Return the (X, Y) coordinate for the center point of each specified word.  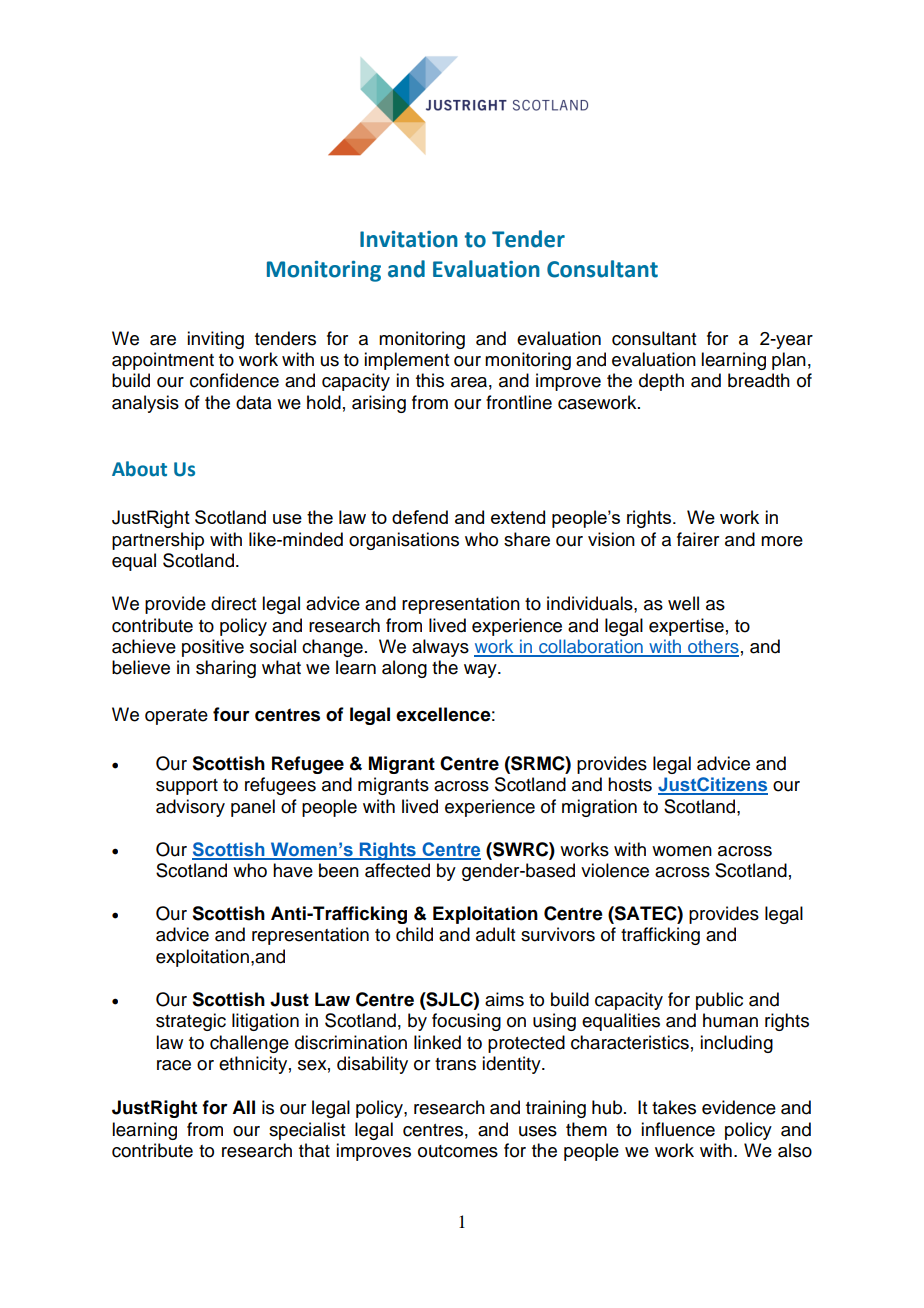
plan (789, 361)
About (139, 469)
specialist (307, 1131)
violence (615, 870)
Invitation (409, 239)
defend (420, 517)
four (231, 714)
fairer (698, 539)
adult (495, 934)
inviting (215, 340)
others (712, 647)
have (293, 870)
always (440, 648)
